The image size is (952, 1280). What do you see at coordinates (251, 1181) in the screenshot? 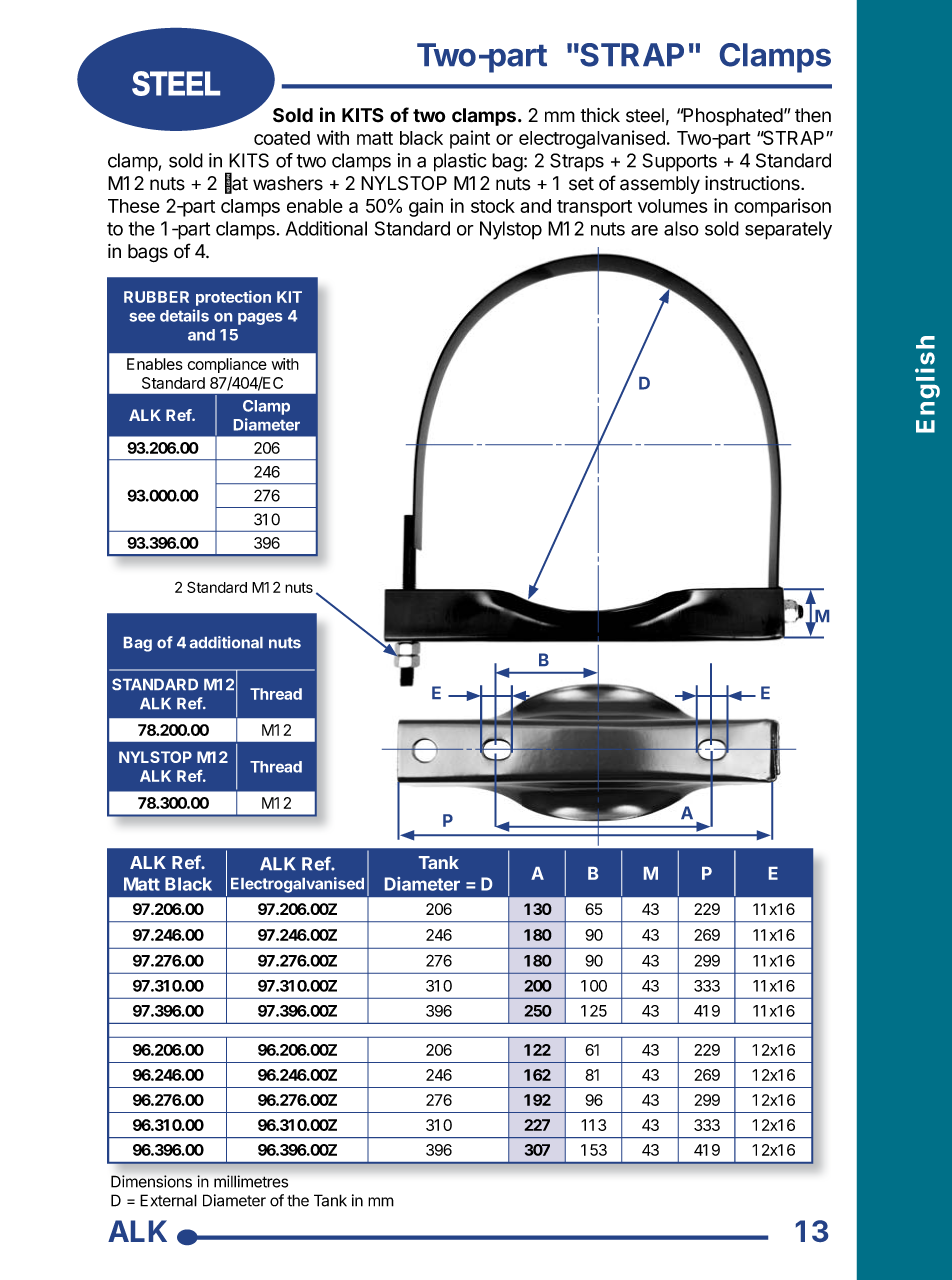
I see `millimetres` at bounding box center [251, 1181].
